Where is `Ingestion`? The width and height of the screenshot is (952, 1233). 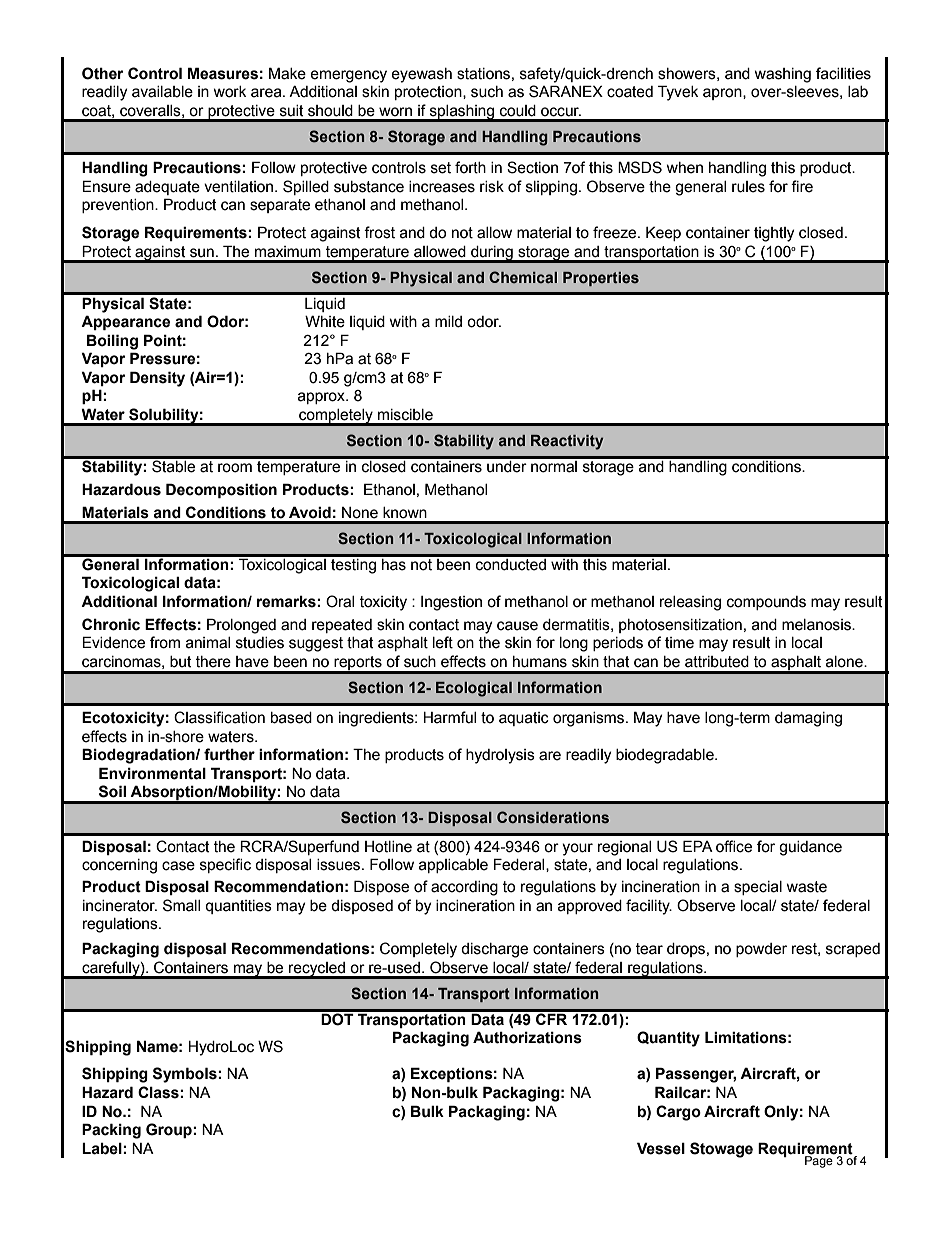 Ingestion is located at coordinates (451, 603).
